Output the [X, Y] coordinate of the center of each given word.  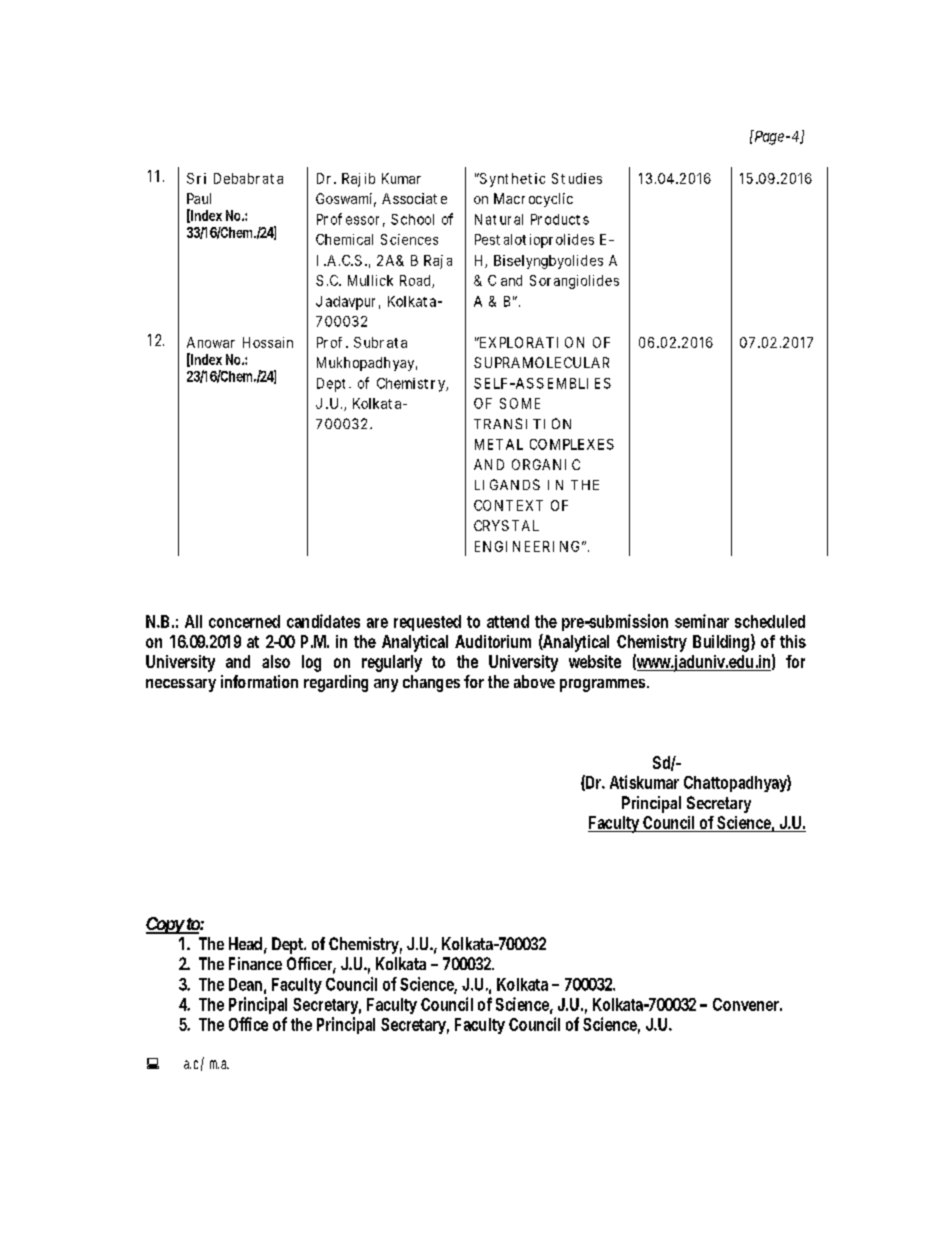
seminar [702, 621]
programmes [602, 685]
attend [508, 621]
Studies [577, 178]
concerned [244, 621]
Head [245, 943]
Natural [499, 219]
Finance [255, 963]
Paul [199, 198]
